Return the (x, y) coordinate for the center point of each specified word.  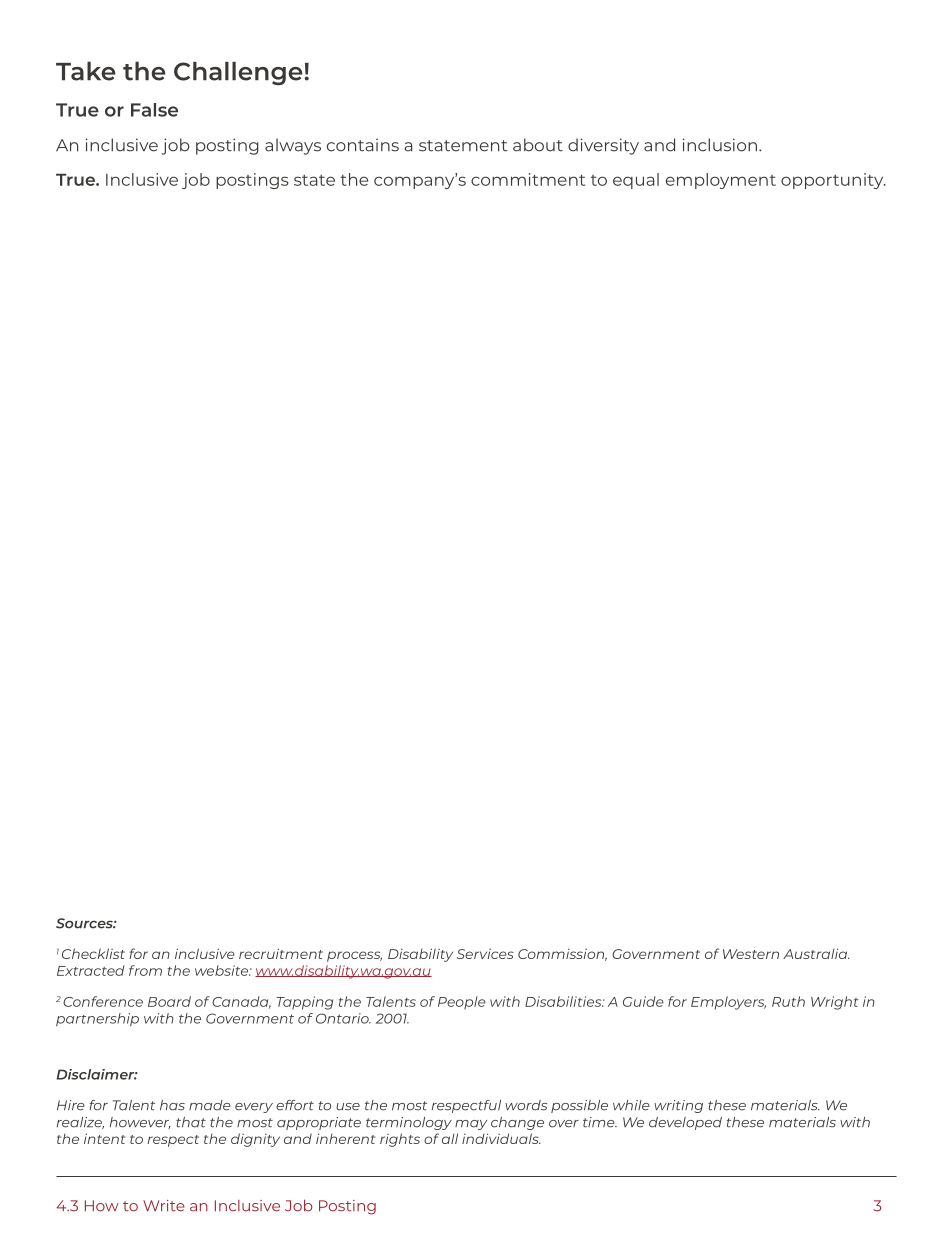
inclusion (720, 145)
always (293, 146)
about (538, 145)
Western (751, 954)
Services (485, 954)
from (145, 970)
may (471, 1125)
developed (685, 1123)
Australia (816, 953)
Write (164, 1206)
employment (721, 181)
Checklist (93, 953)
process (354, 956)
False (154, 110)
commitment (528, 179)
